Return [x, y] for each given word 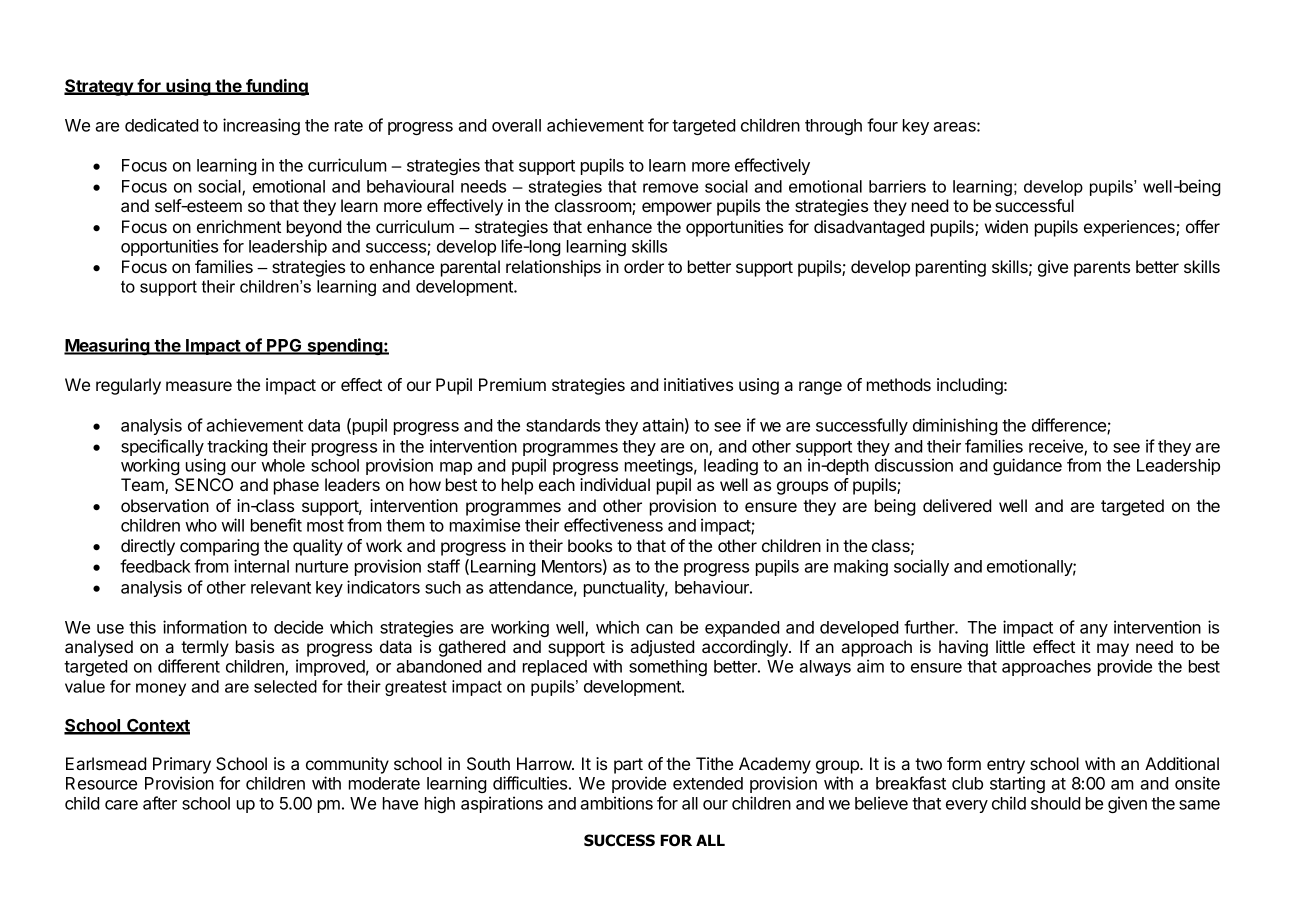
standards [563, 425]
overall [516, 125]
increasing [261, 126]
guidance [1027, 466]
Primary [182, 765]
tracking [237, 447]
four [882, 125]
